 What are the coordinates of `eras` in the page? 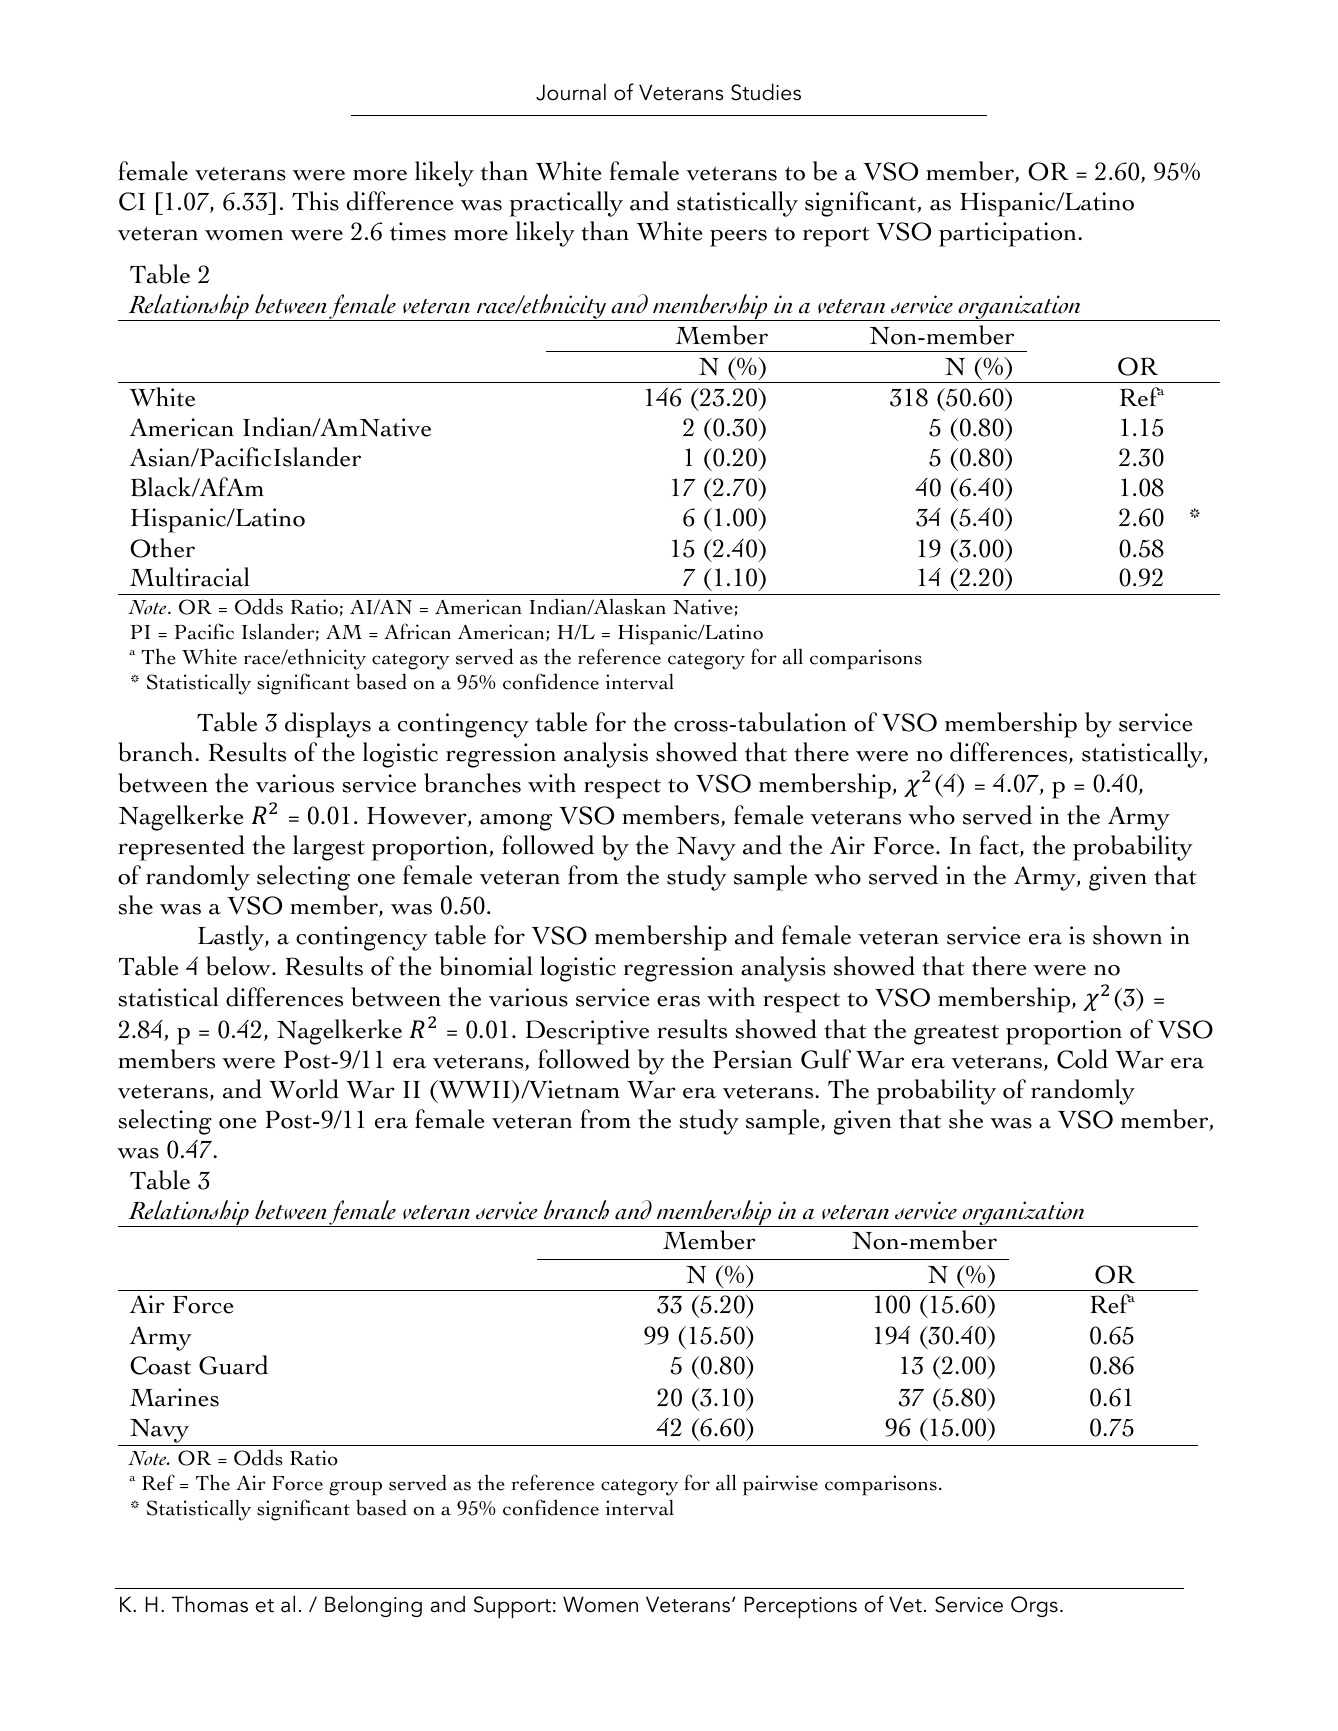 It's located at (678, 1001).
